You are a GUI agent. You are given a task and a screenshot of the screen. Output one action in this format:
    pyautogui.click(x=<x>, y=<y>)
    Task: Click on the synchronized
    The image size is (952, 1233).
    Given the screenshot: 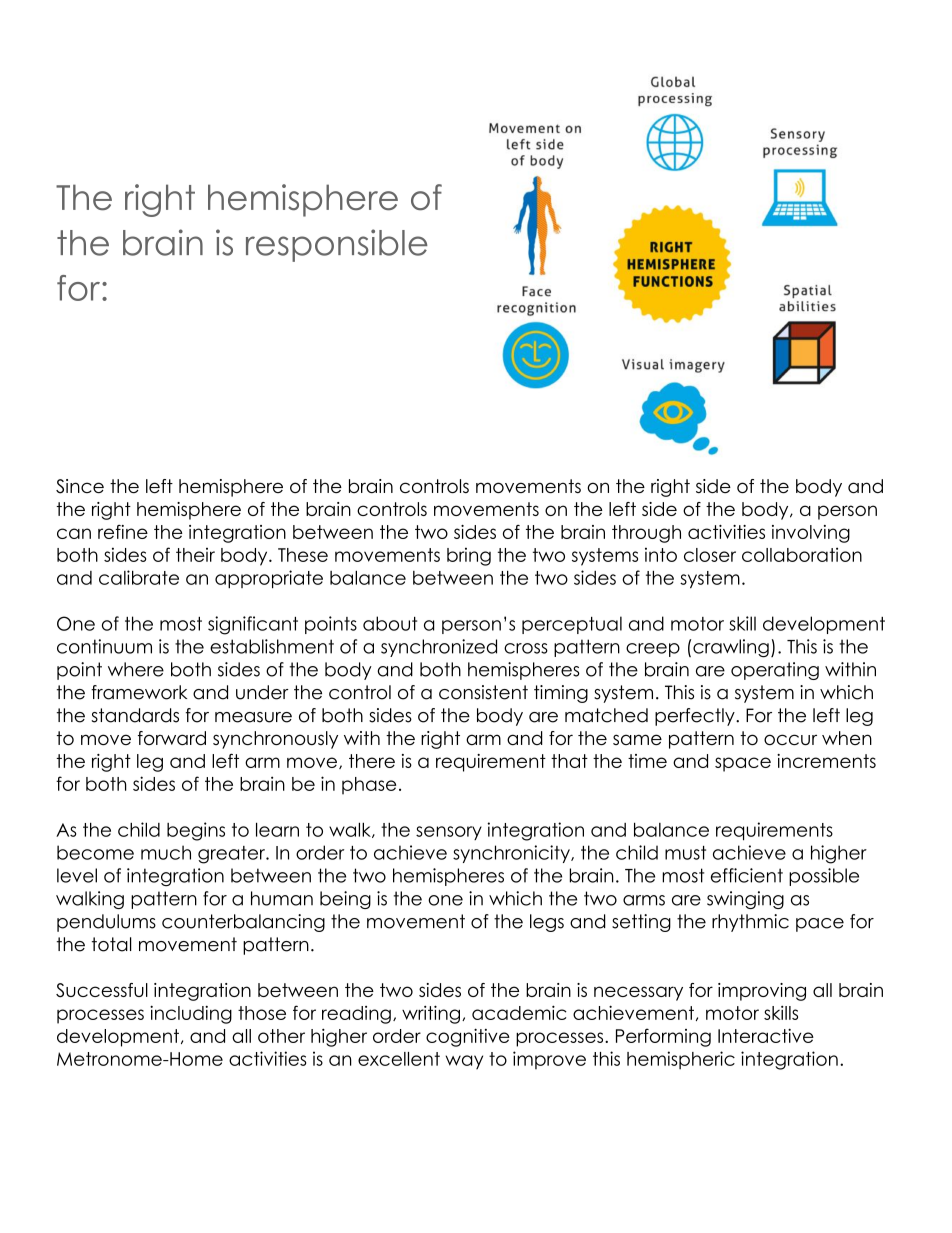 What is the action you would take?
    pyautogui.click(x=439, y=648)
